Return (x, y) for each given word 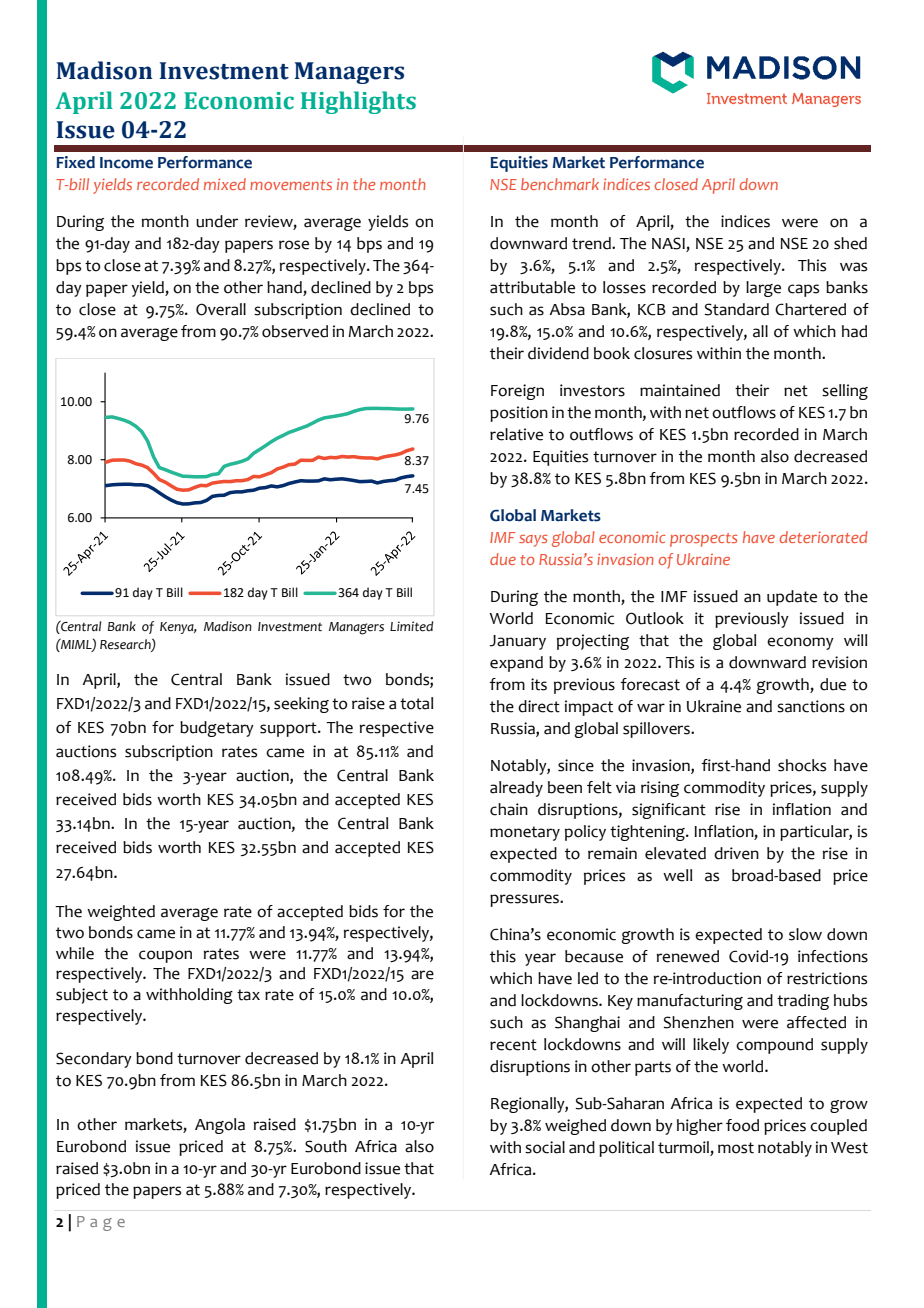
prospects (703, 540)
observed (295, 331)
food (742, 1125)
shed (850, 243)
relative (516, 434)
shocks (802, 765)
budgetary (217, 729)
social (545, 1147)
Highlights (358, 102)
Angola (220, 1126)
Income (126, 163)
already (516, 789)
